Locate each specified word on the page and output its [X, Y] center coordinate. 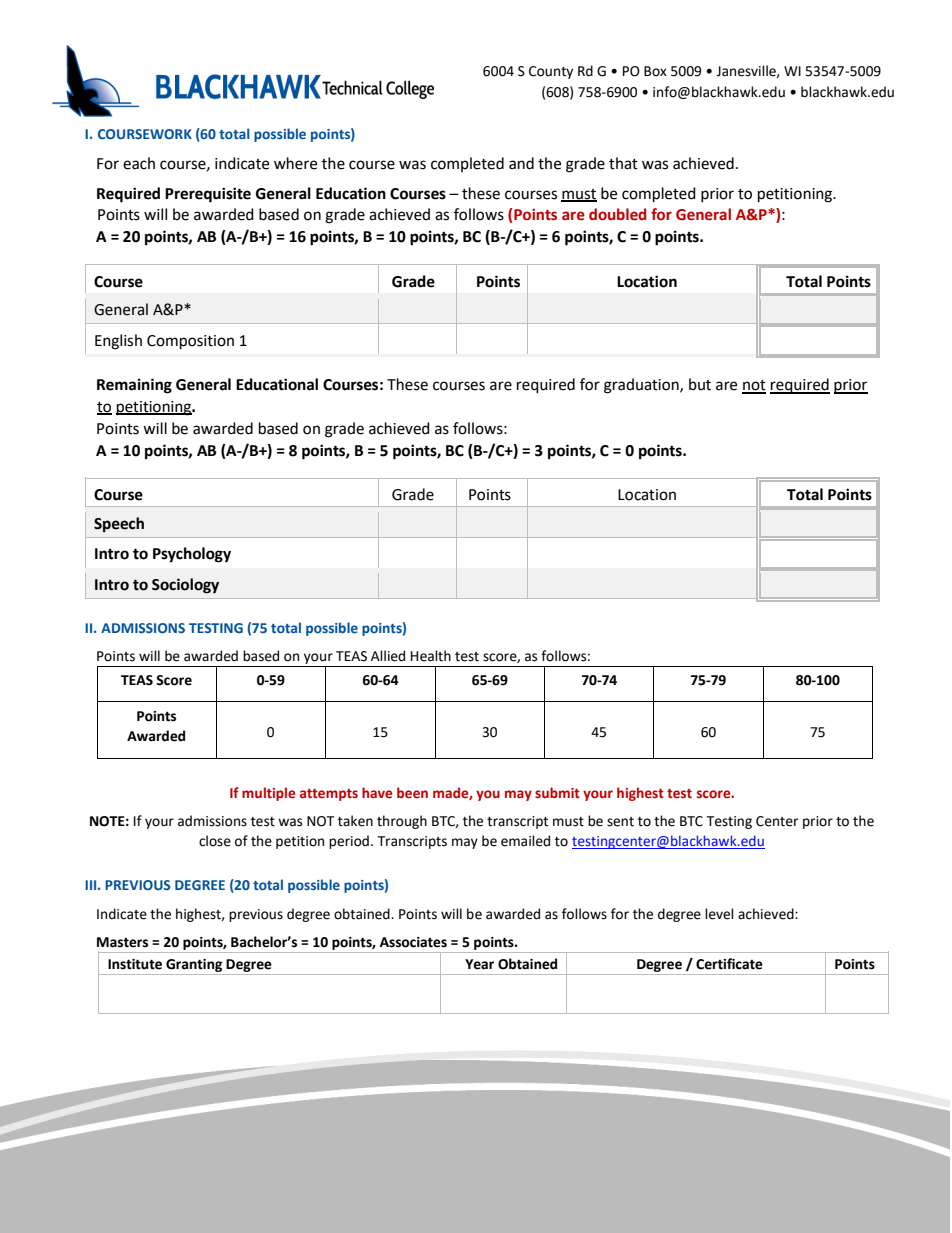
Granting [194, 965]
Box [655, 71]
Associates [413, 942]
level [719, 914]
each [139, 163]
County [551, 72]
